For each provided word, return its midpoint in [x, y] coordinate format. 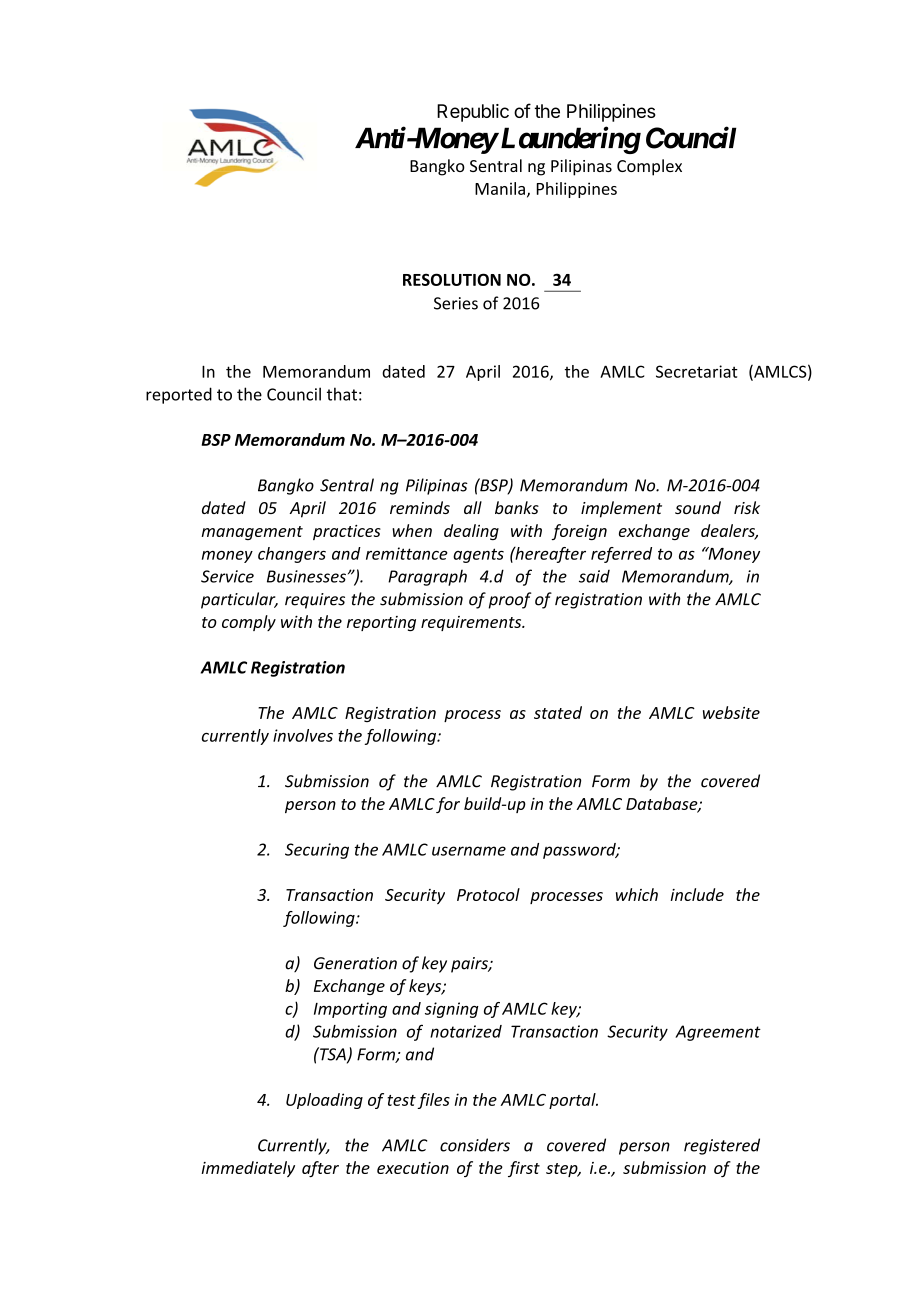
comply [249, 623]
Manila [500, 188]
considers [475, 1145]
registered [722, 1146]
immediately [248, 1169]
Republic [473, 113]
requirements [472, 623]
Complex [649, 167]
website [731, 712]
